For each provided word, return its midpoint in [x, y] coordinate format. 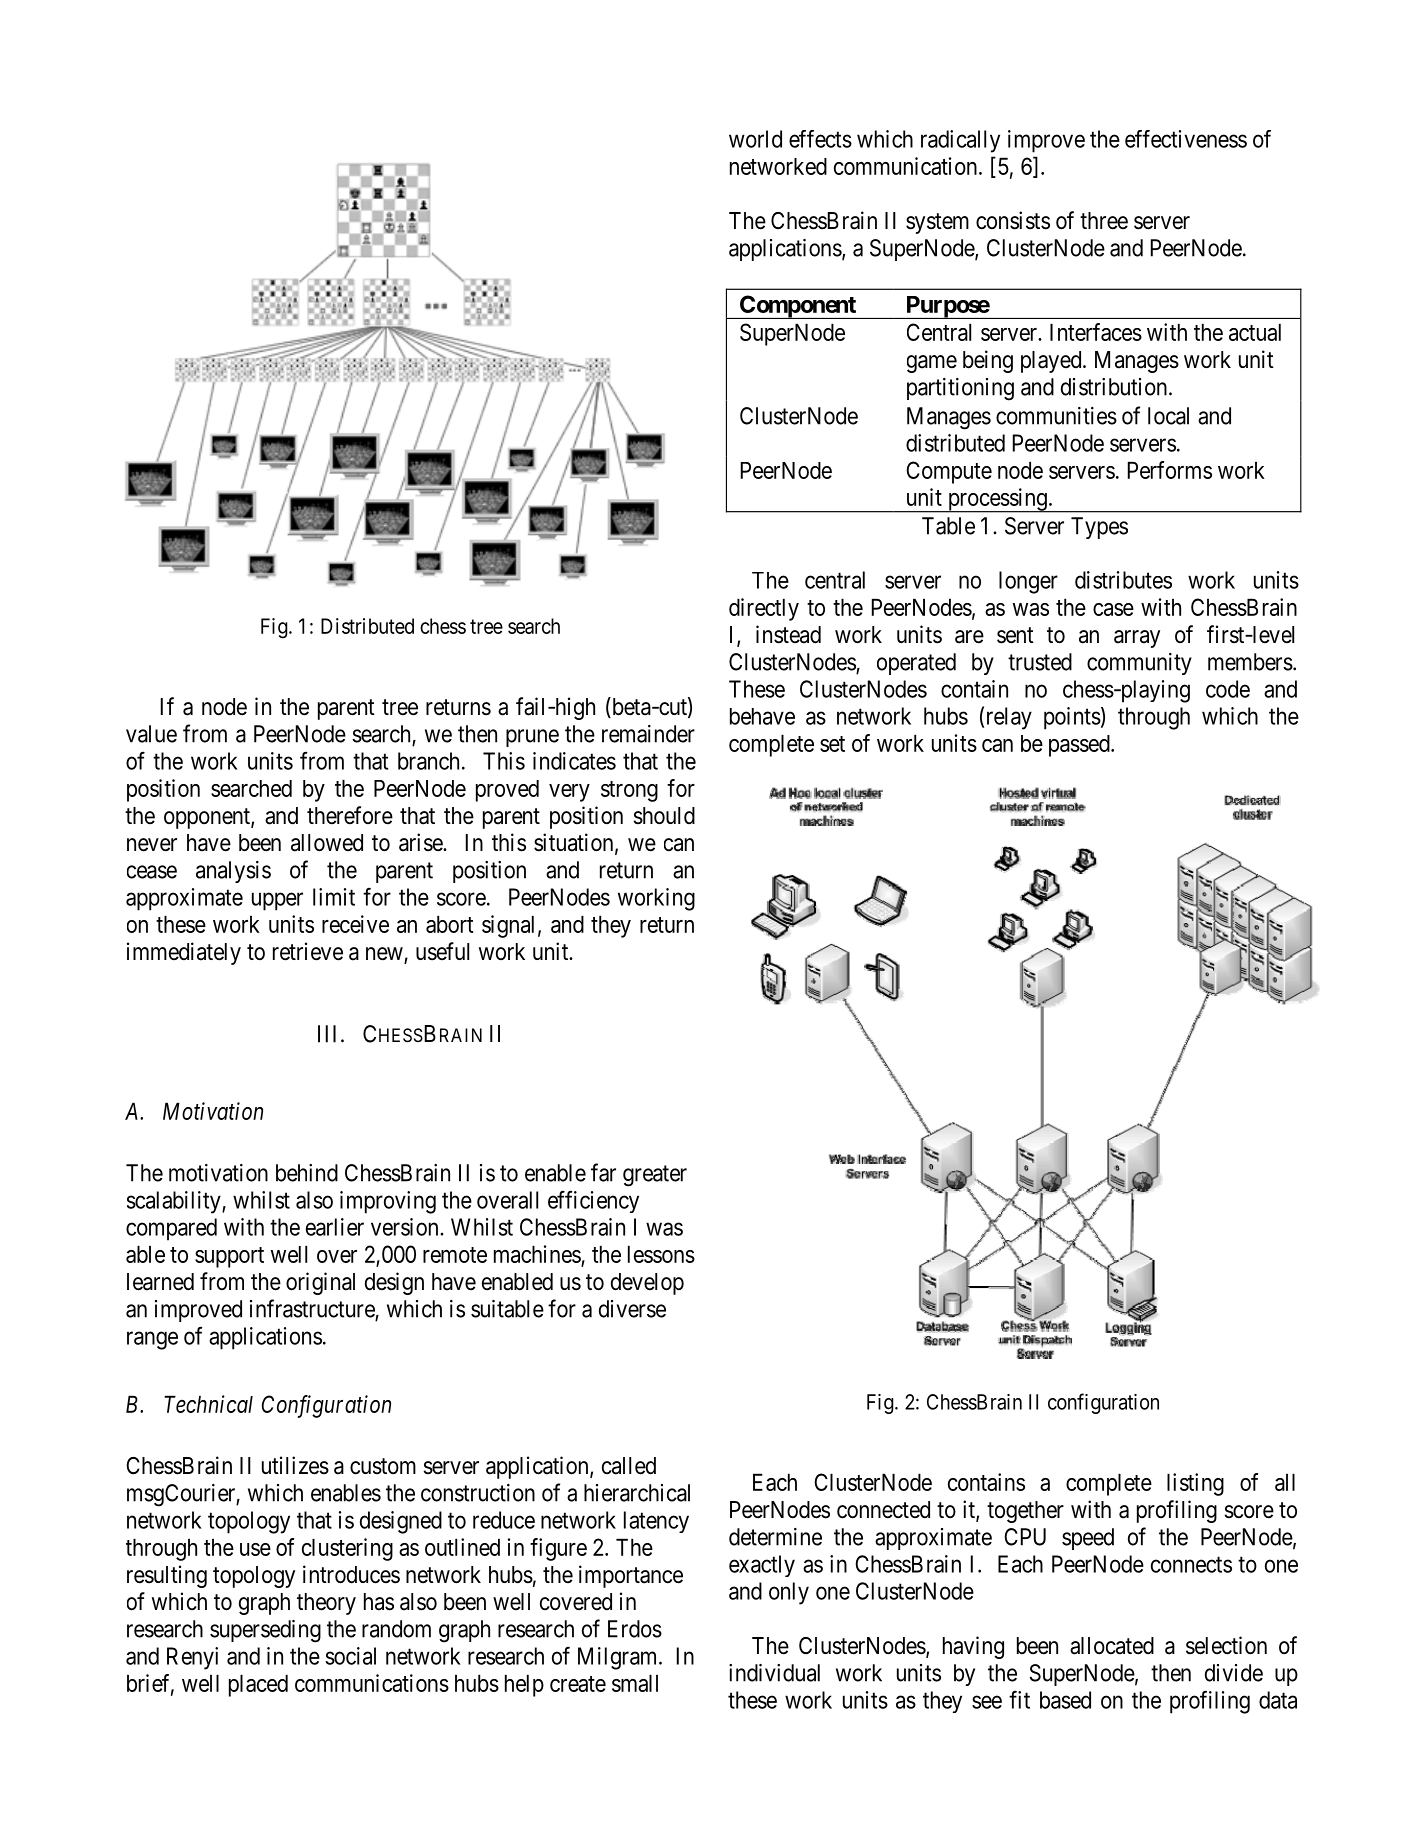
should [664, 816]
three [1104, 221]
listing [1195, 1484]
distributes [1123, 580]
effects [820, 139]
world [755, 139]
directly [764, 609]
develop [647, 1284]
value [151, 734]
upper [277, 901]
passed [1080, 746]
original [320, 1283]
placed [258, 1685]
